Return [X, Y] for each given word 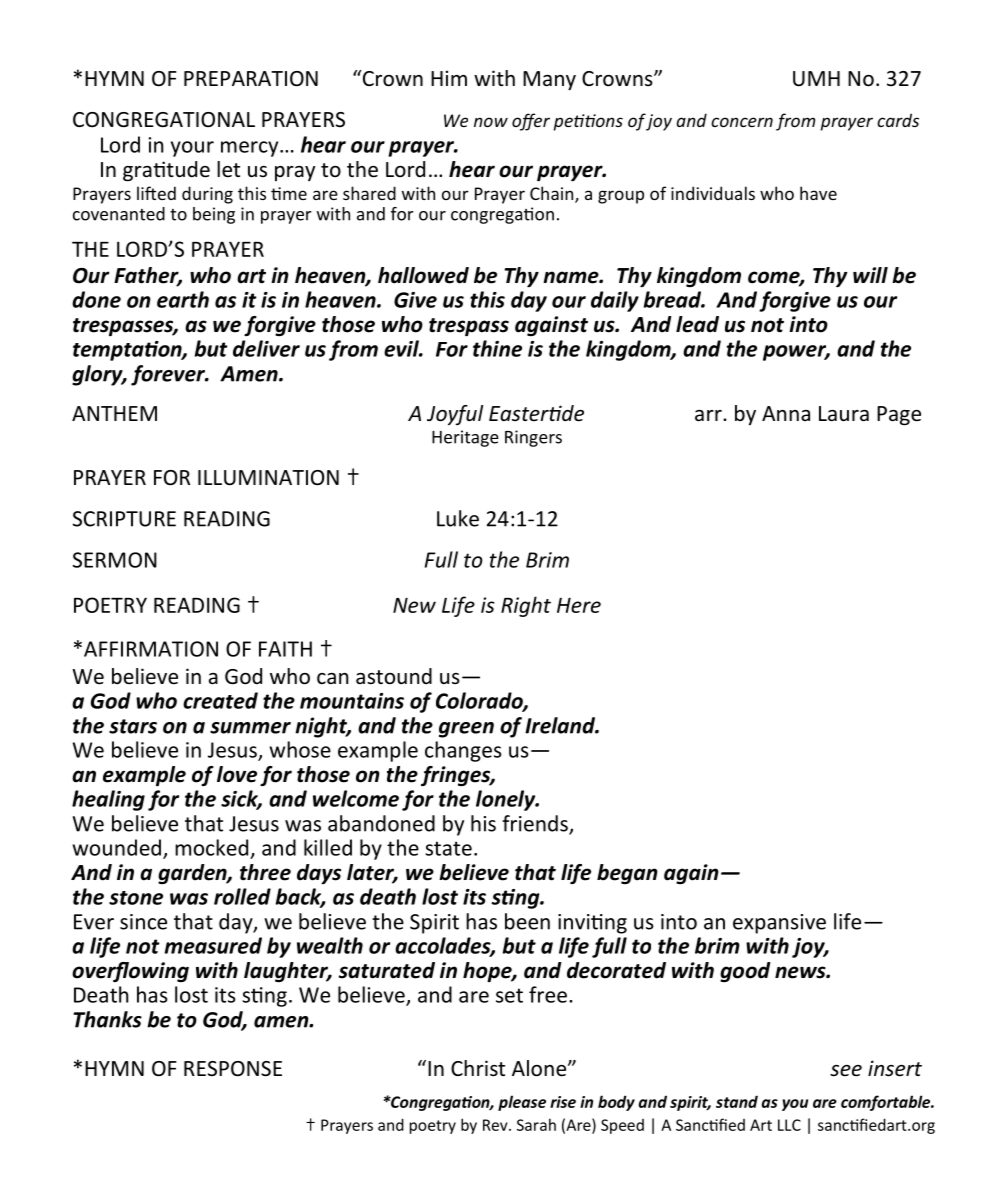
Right [526, 606]
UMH [816, 79]
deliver [266, 348]
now [491, 122]
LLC [789, 1125]
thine [497, 348]
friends [536, 824]
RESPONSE [233, 1069]
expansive [779, 924]
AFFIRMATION [151, 649]
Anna [786, 413]
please [522, 1103]
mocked [211, 847]
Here [579, 605]
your [192, 149]
